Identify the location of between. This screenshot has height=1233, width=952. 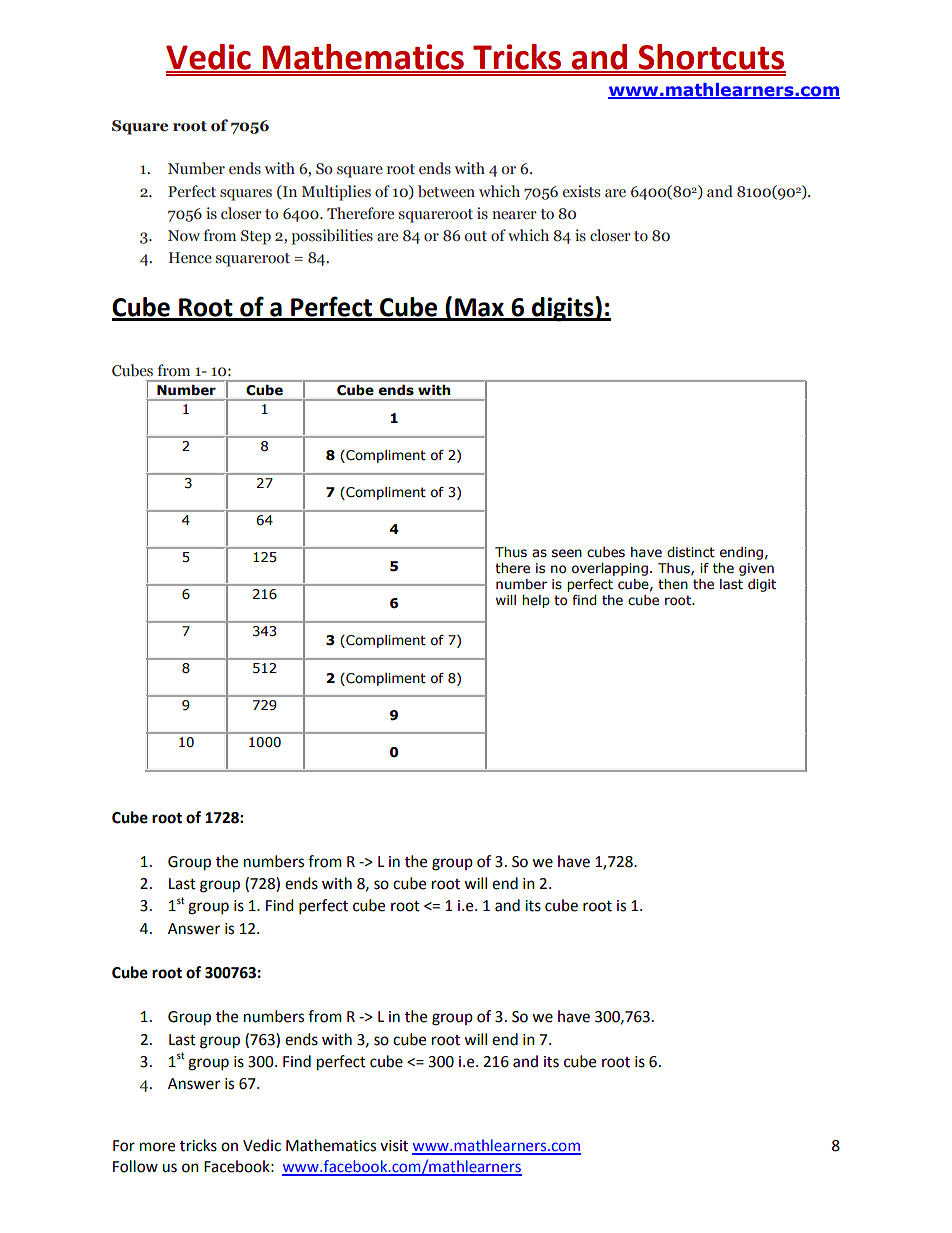
(446, 191).
